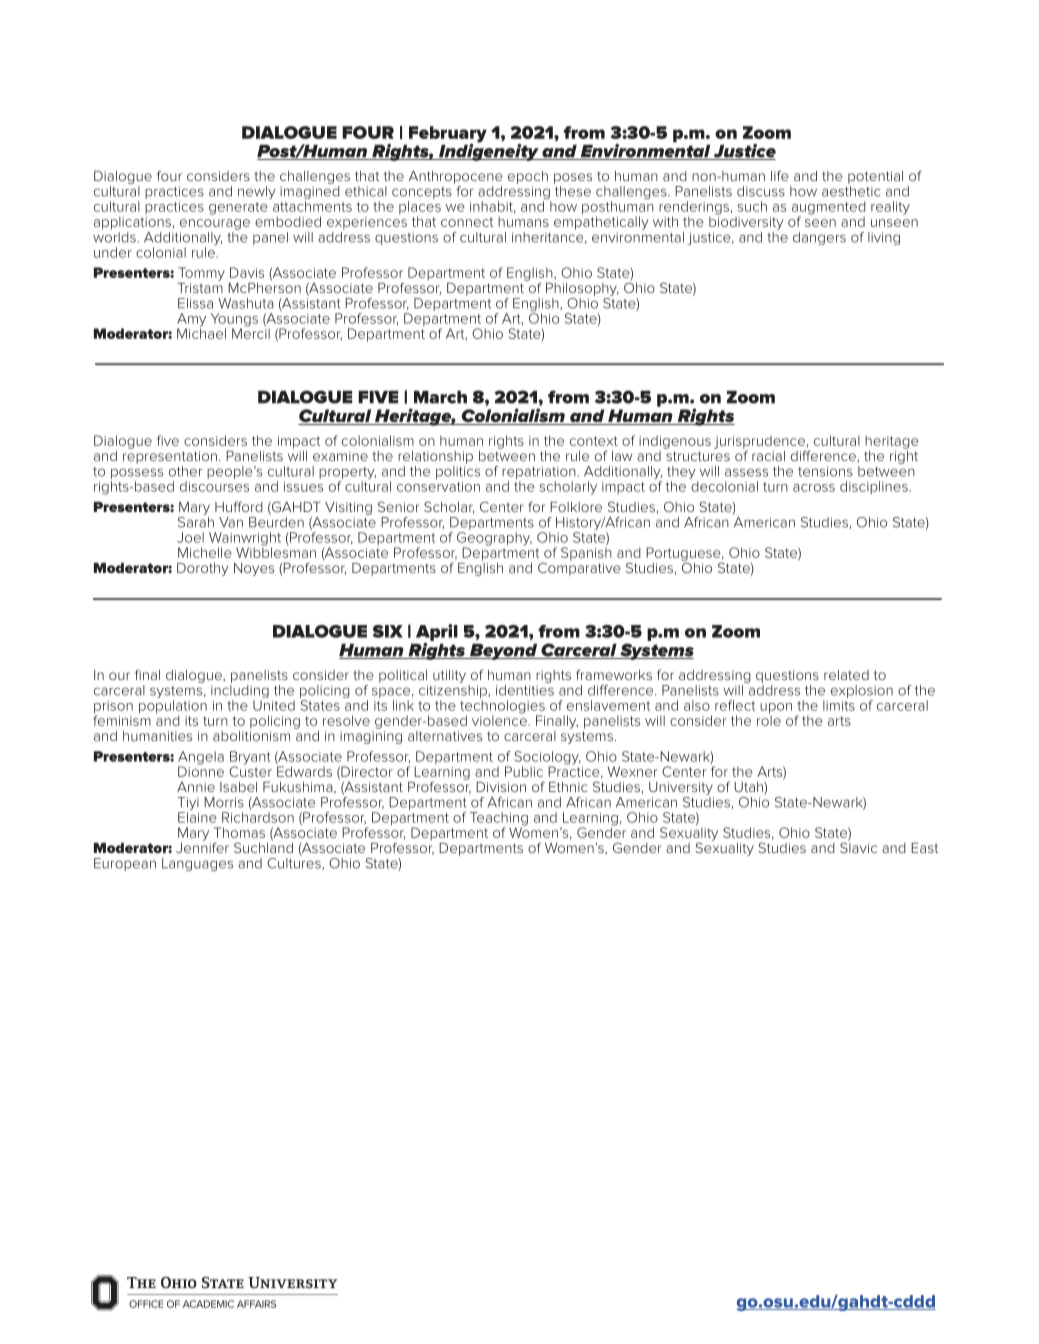 The width and height of the screenshot is (1039, 1344). What do you see at coordinates (240, 693) in the screenshot?
I see `including` at bounding box center [240, 693].
